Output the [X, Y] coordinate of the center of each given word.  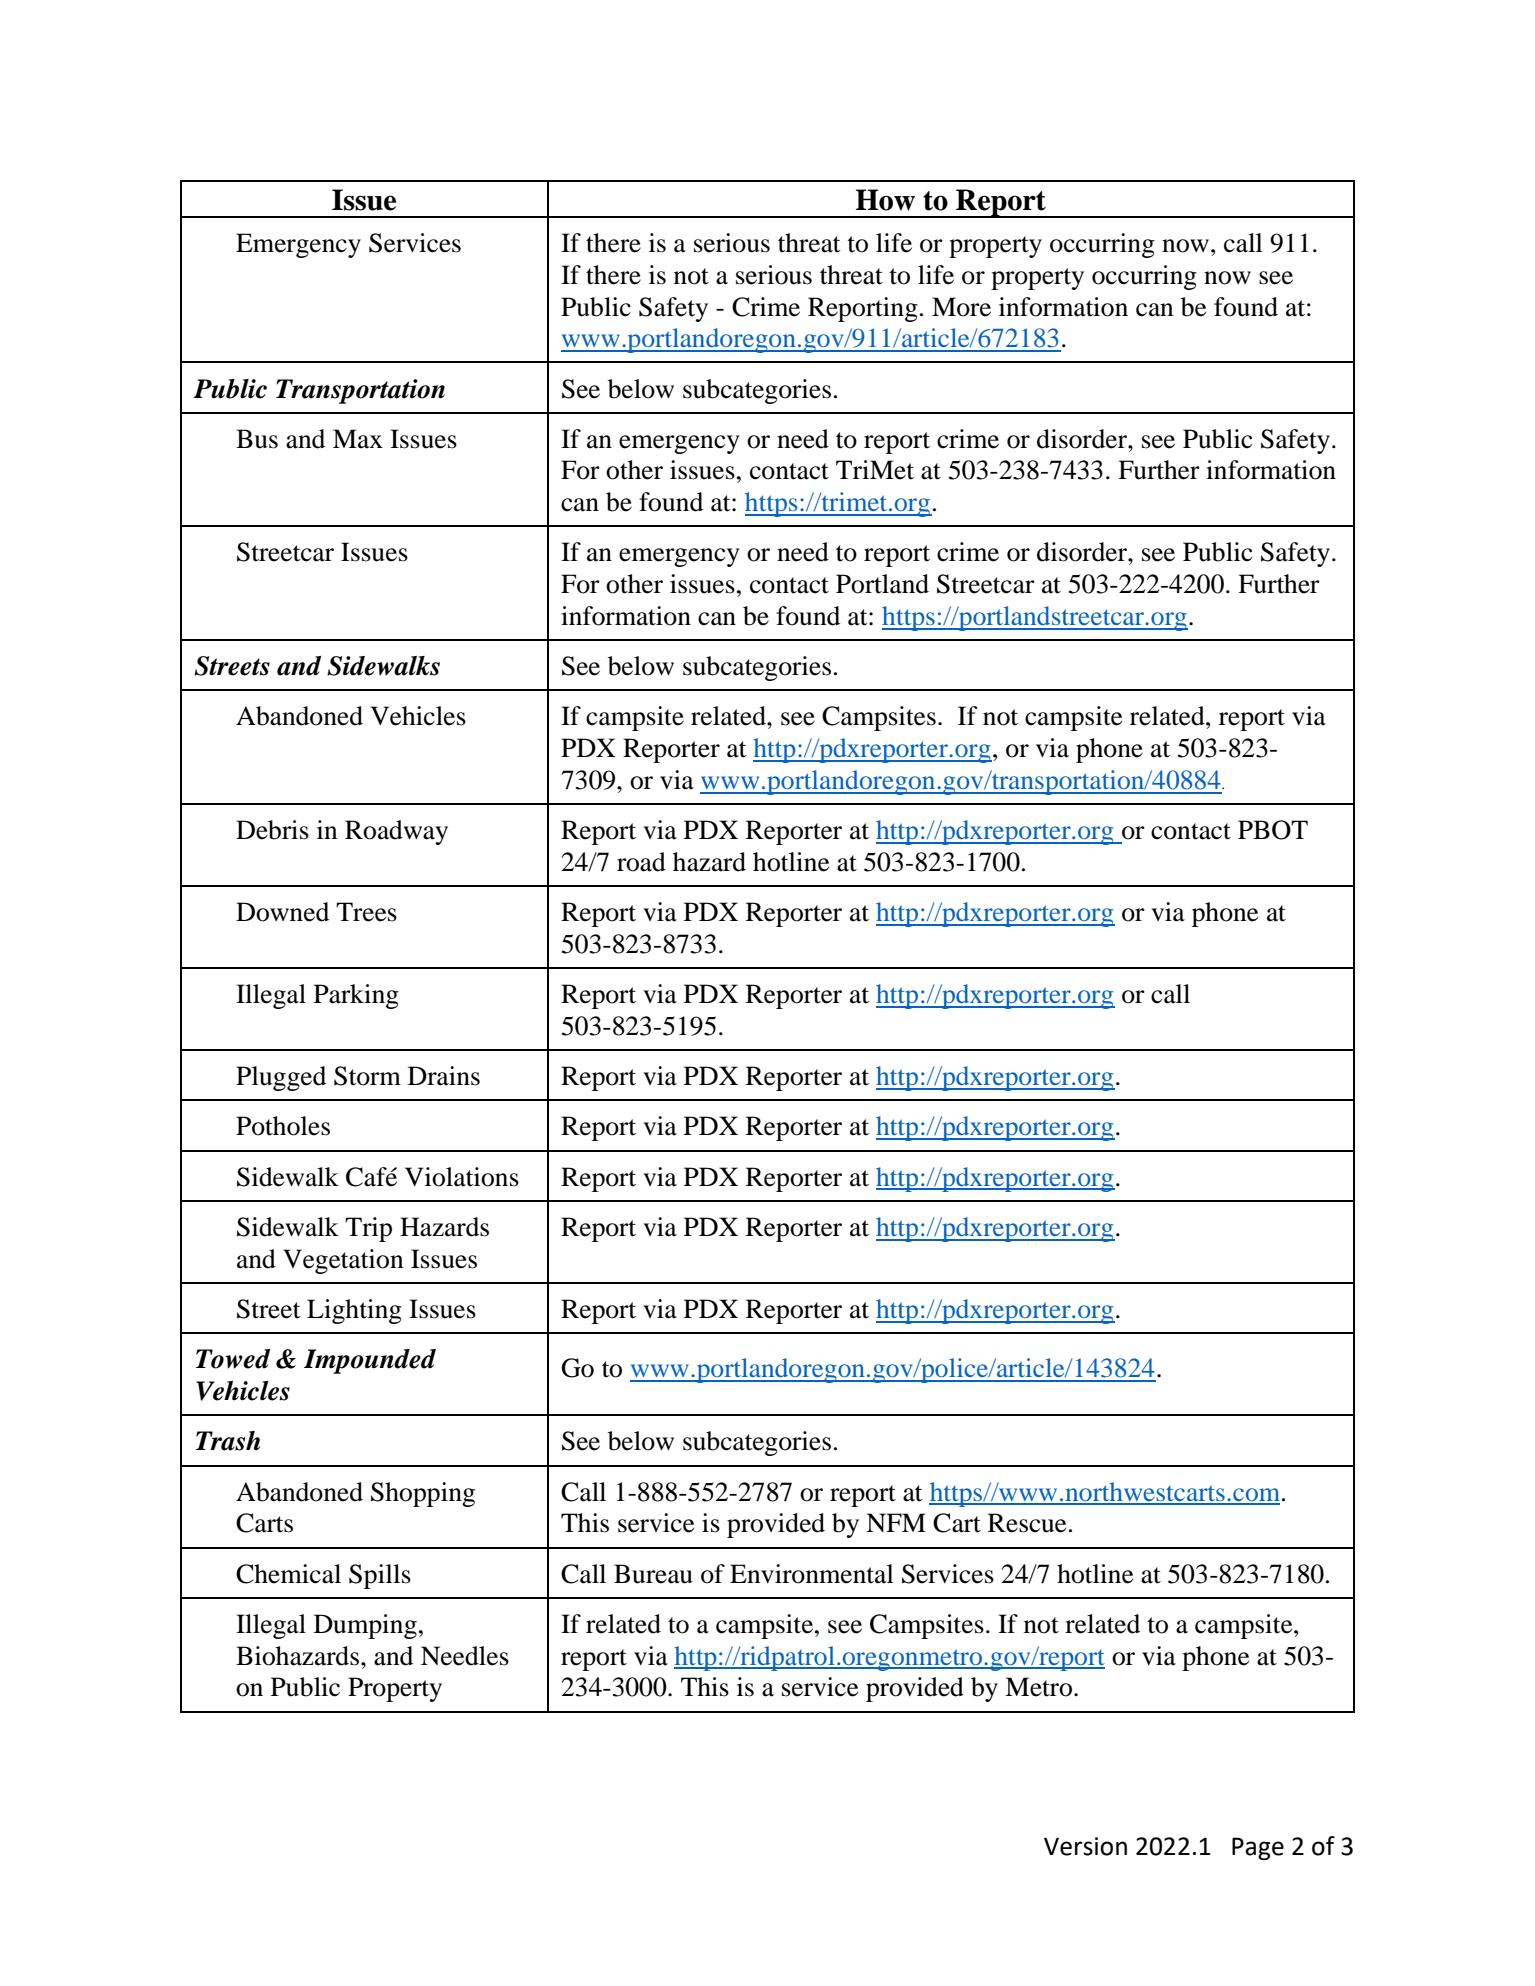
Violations [462, 1177]
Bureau [653, 1574]
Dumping [365, 1626]
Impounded [370, 1361]
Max [358, 439]
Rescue [1027, 1523]
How [885, 200]
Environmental [812, 1574]
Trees [366, 912]
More [961, 307]
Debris [272, 830]
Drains [444, 1076]
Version [1085, 1846]
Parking [356, 996]
